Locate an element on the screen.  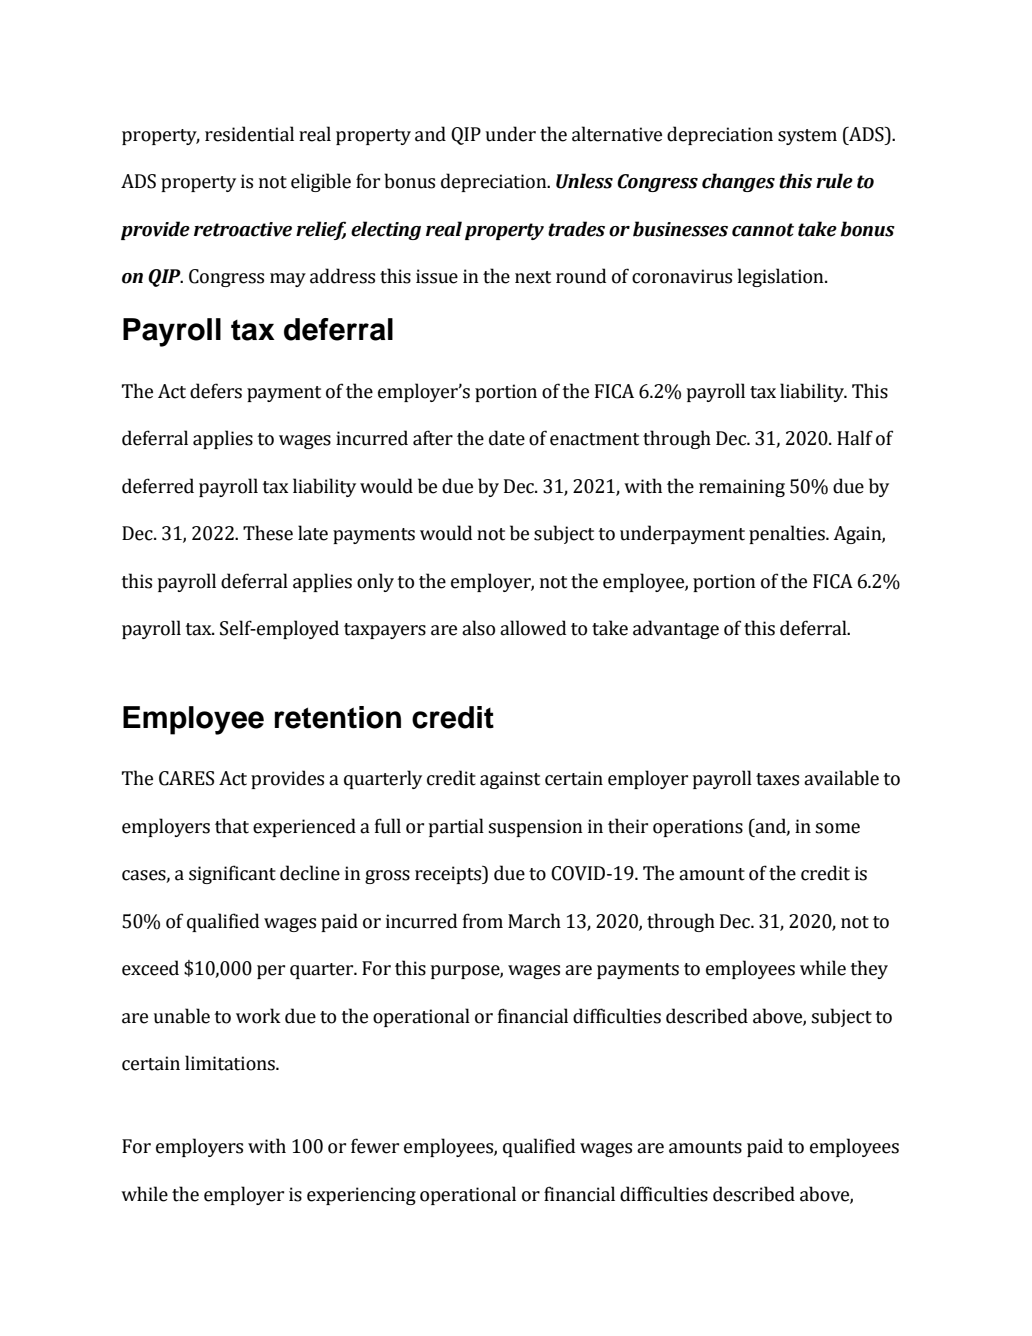
system is located at coordinates (807, 137).
